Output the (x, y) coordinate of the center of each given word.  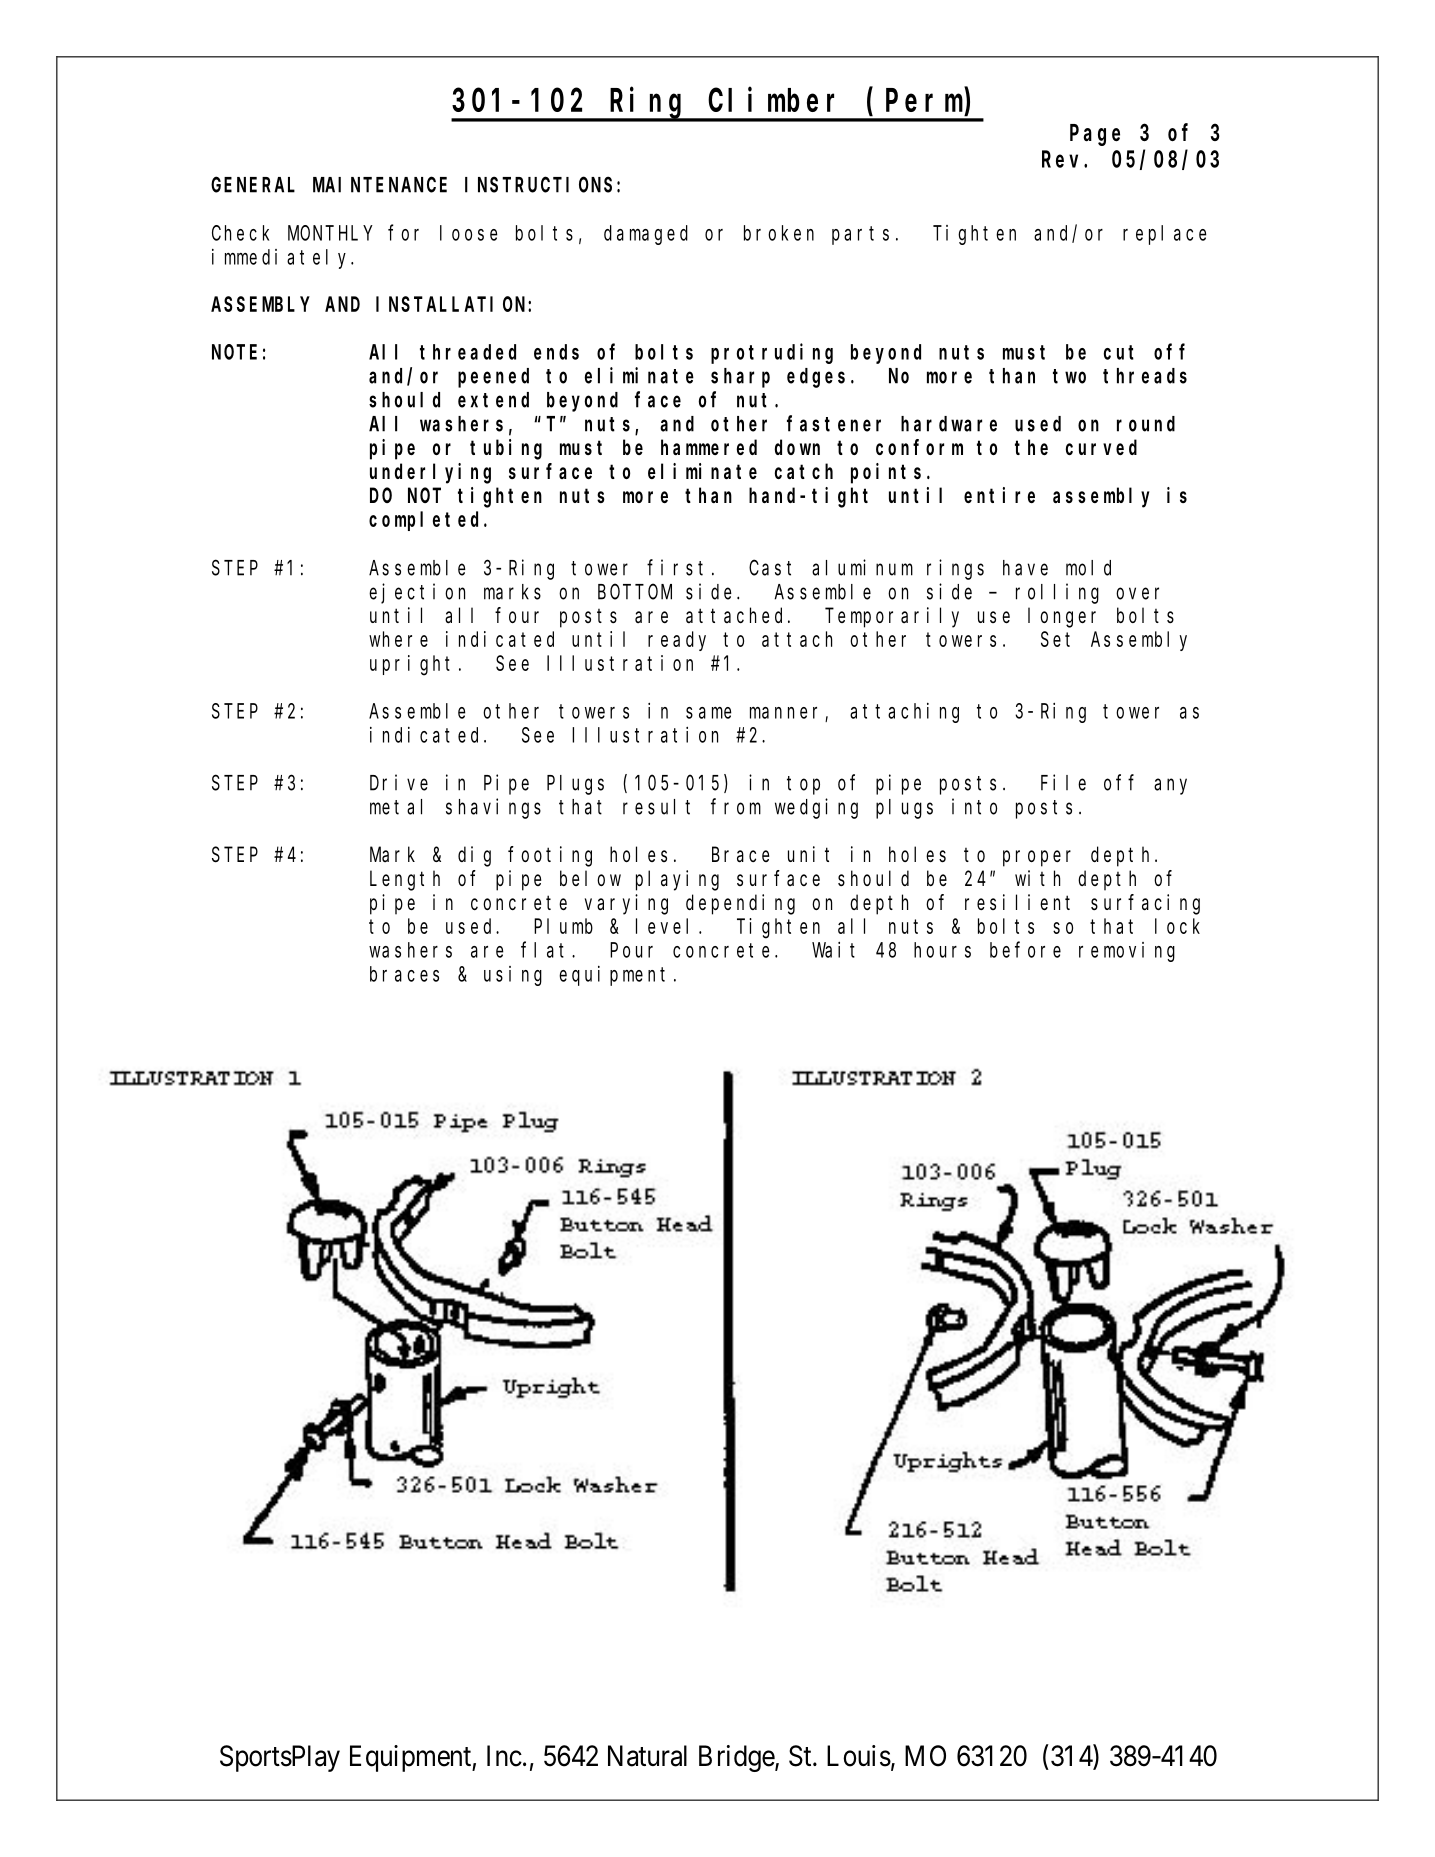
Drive (399, 782)
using (513, 976)
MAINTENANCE (380, 185)
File (1063, 782)
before (1025, 950)
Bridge (737, 1758)
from (736, 807)
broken (779, 233)
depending (740, 904)
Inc (504, 1756)
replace (1165, 235)
